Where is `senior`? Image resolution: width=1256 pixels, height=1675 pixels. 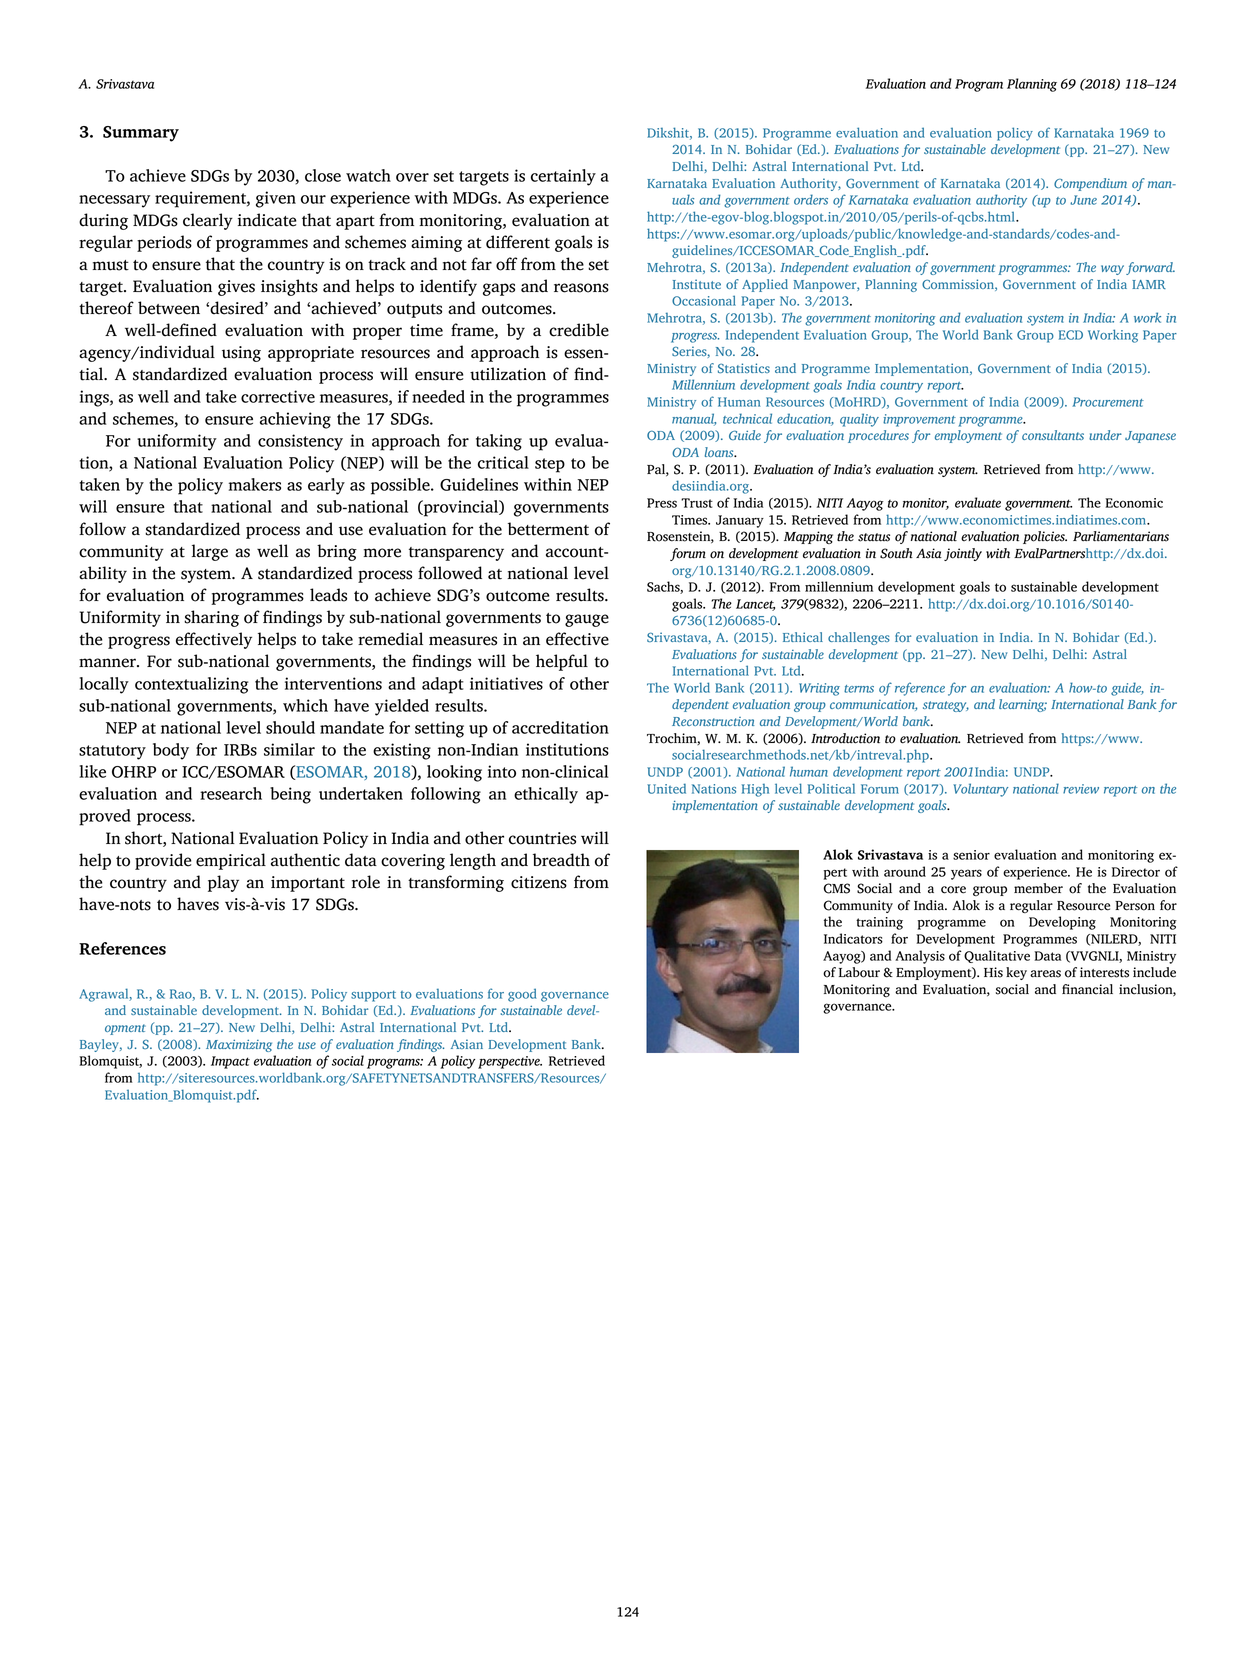
senior is located at coordinates (971, 855).
